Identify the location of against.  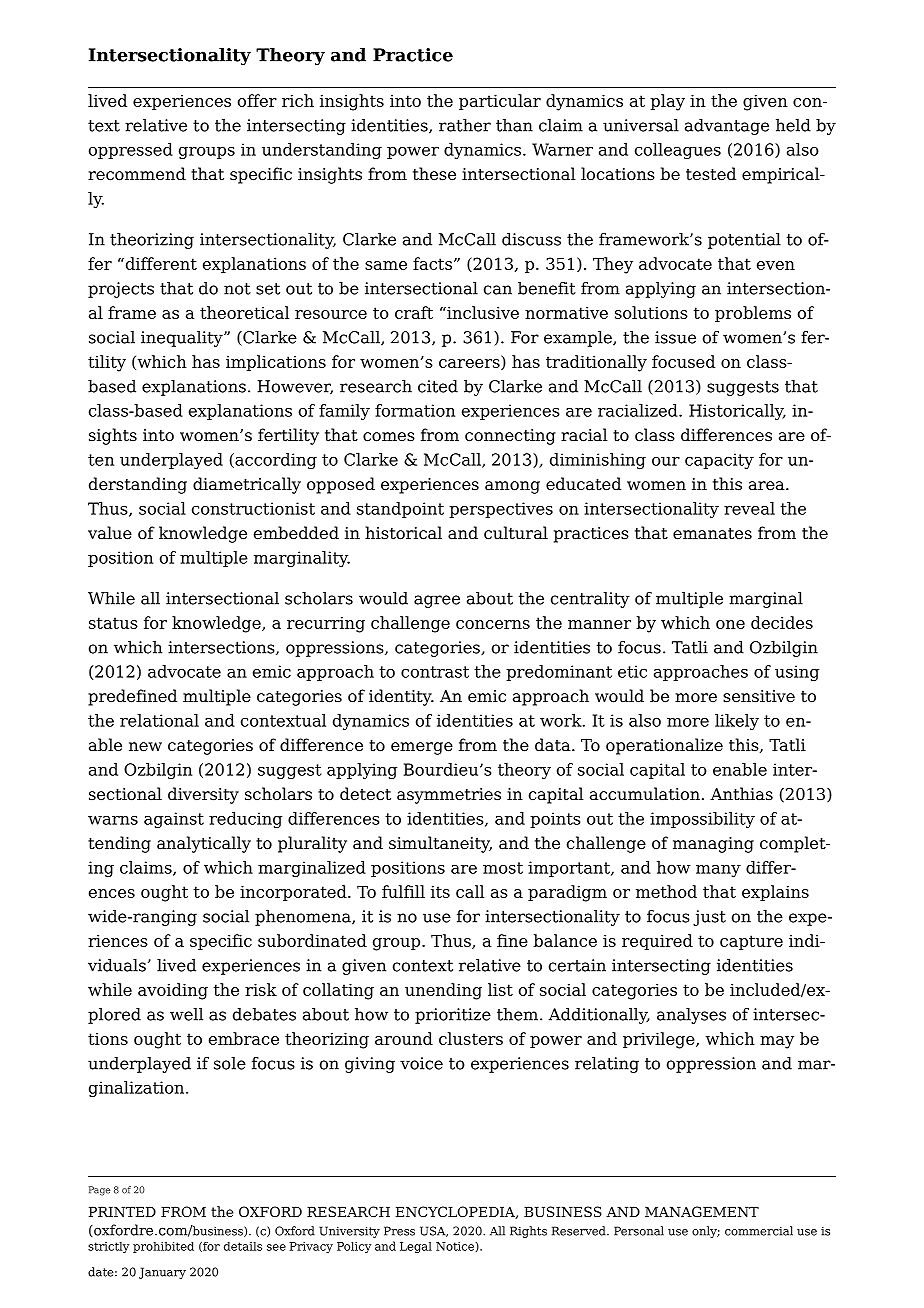
(174, 820).
